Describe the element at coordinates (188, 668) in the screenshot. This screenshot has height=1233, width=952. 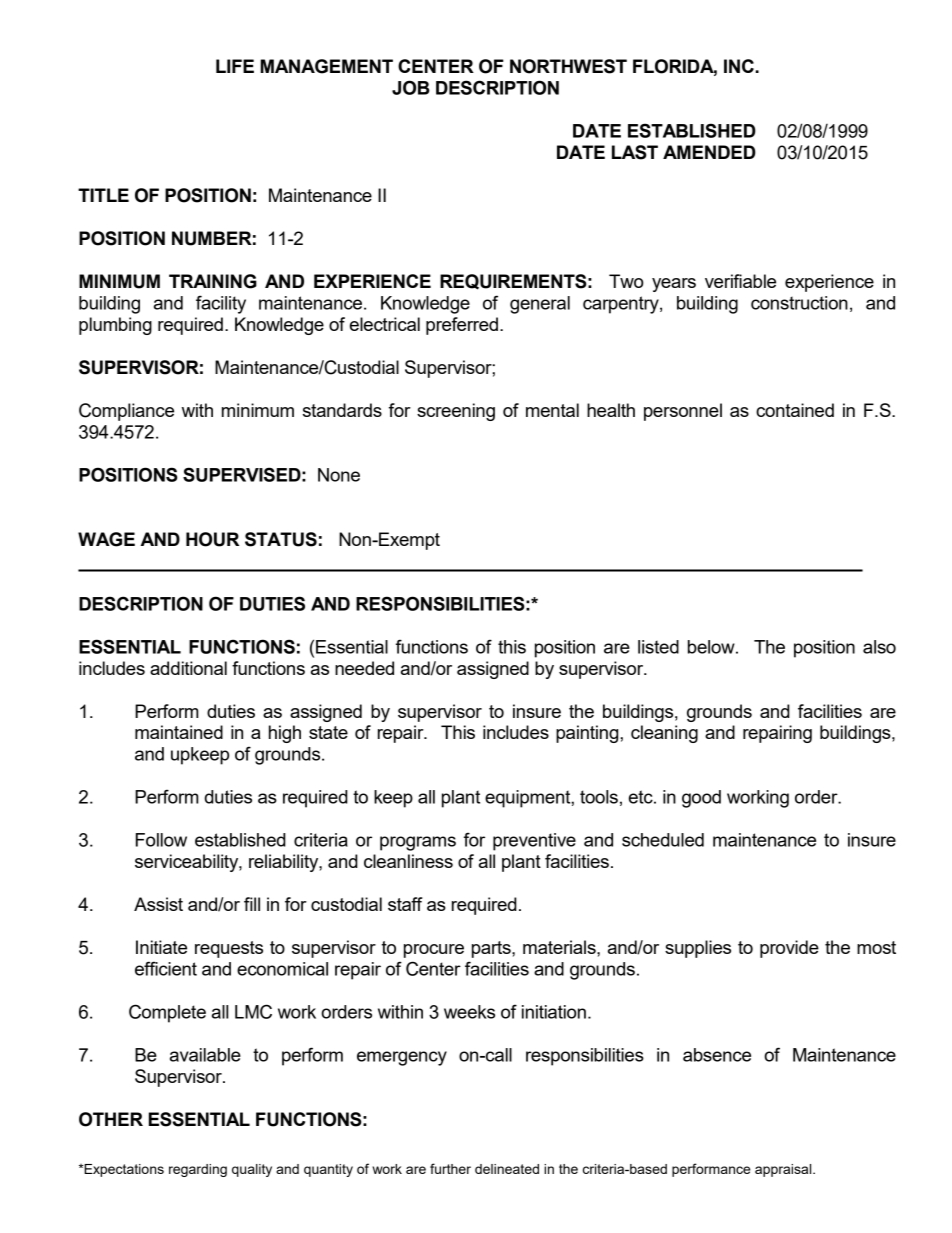
I see `additional` at that location.
